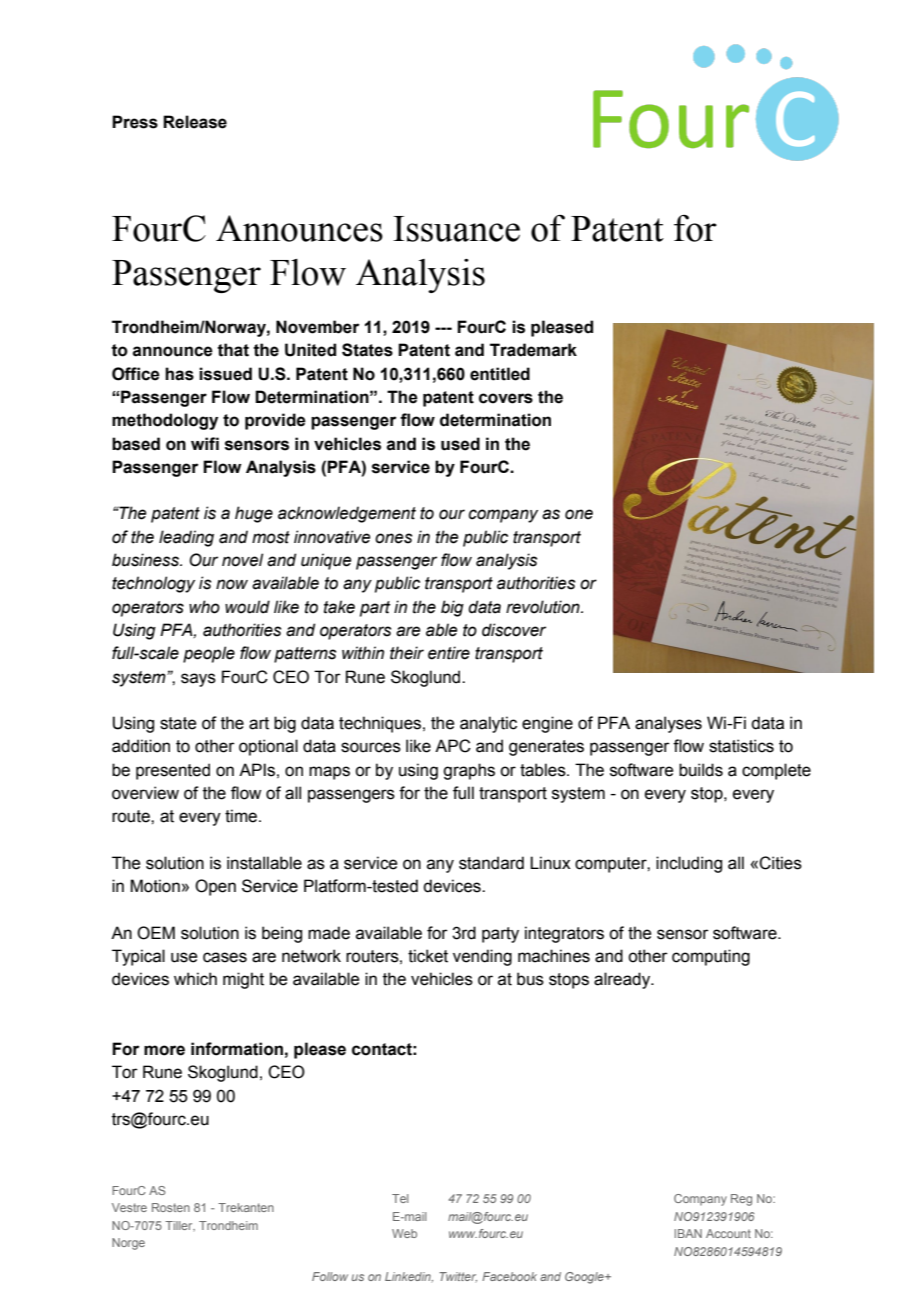 This image has height=1308, width=924. Describe the element at coordinates (180, 1226) in the image. I see `Tiller` at that location.
